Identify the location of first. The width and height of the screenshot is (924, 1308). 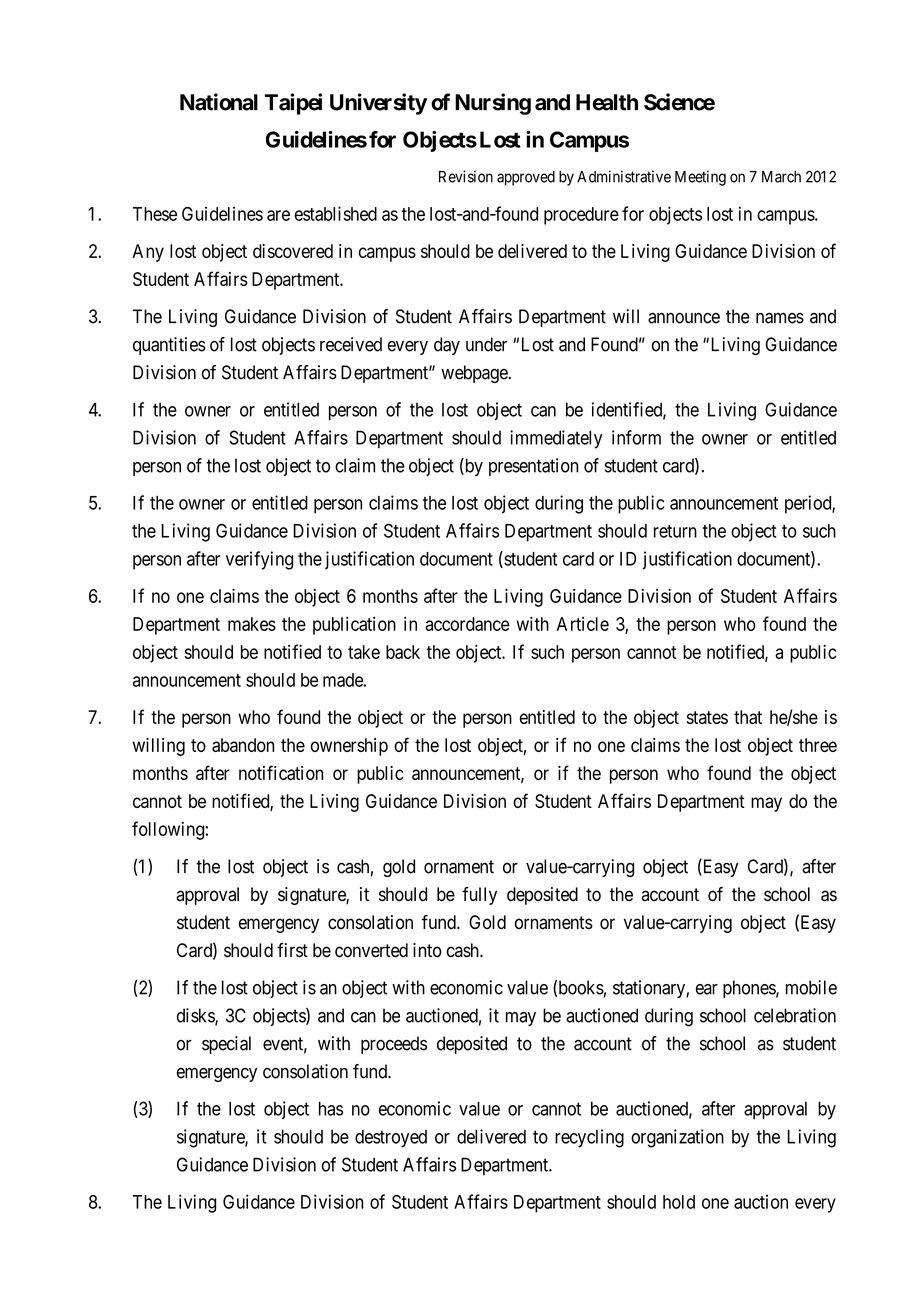
(292, 950).
